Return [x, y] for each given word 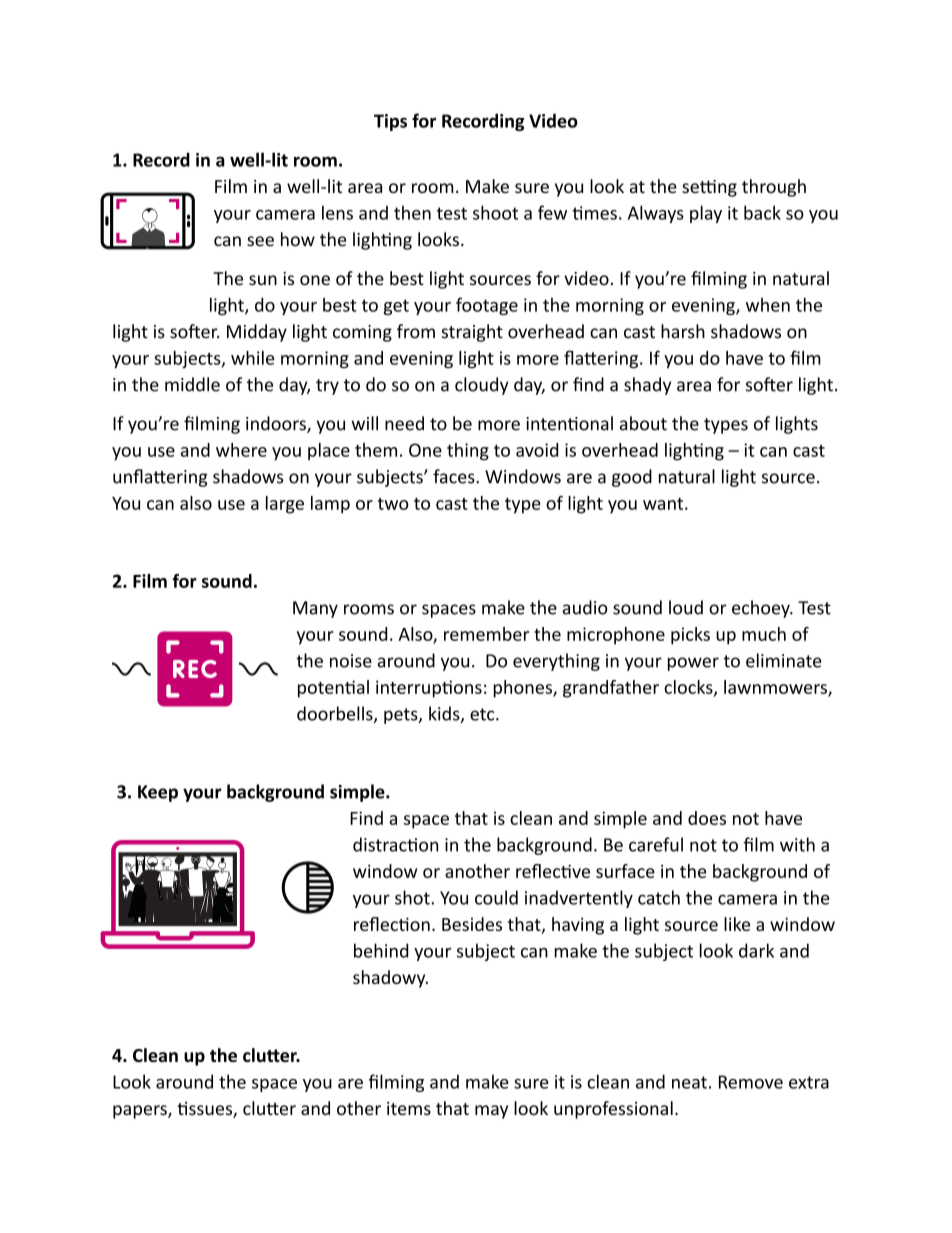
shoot [495, 212]
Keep [158, 793]
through [774, 188]
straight [472, 333]
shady [647, 386]
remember [486, 634]
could [496, 897]
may [491, 1112]
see [260, 241]
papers [141, 1112]
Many [315, 609]
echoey [762, 609]
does [707, 818]
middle [192, 384]
